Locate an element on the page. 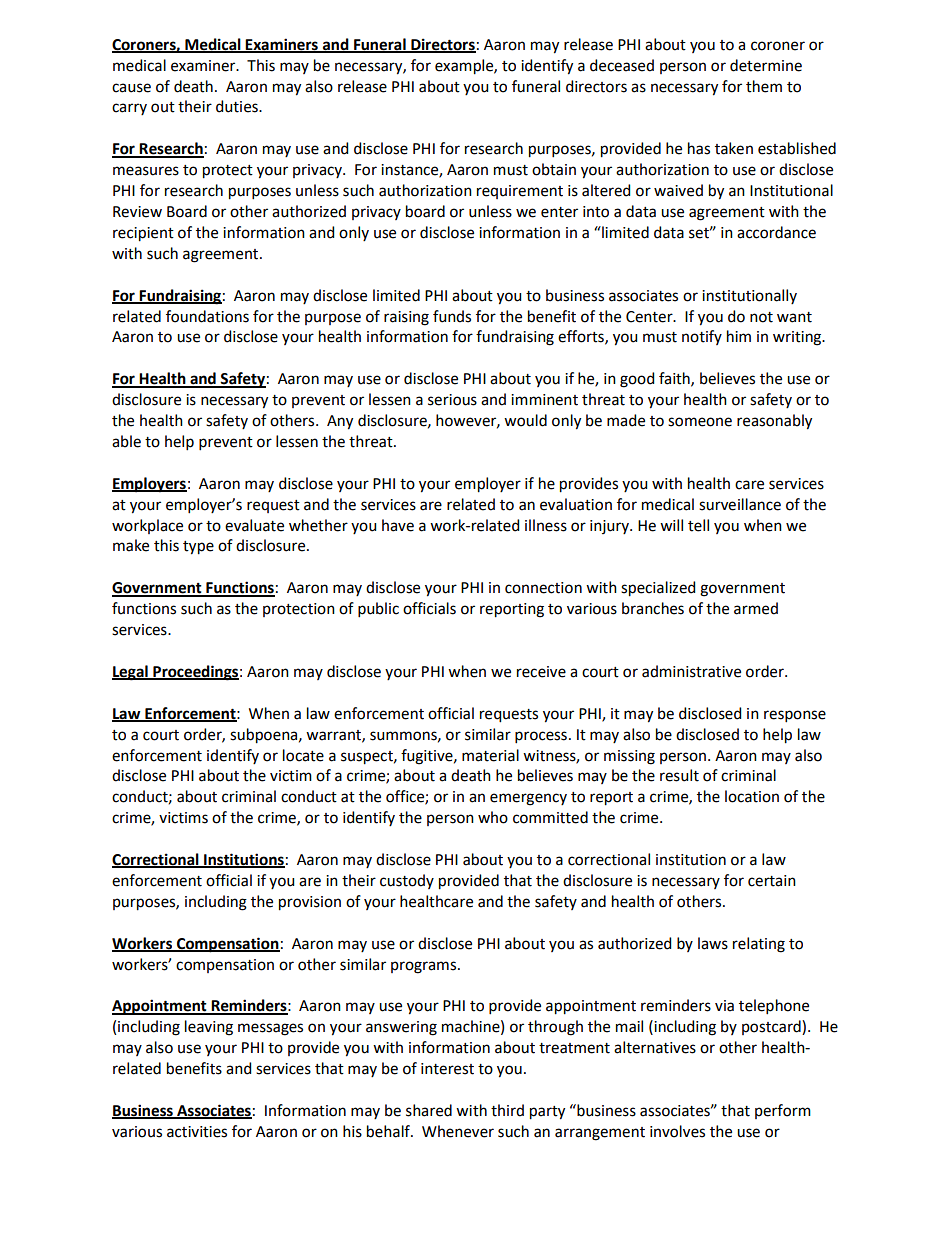  duties is located at coordinates (238, 106).
